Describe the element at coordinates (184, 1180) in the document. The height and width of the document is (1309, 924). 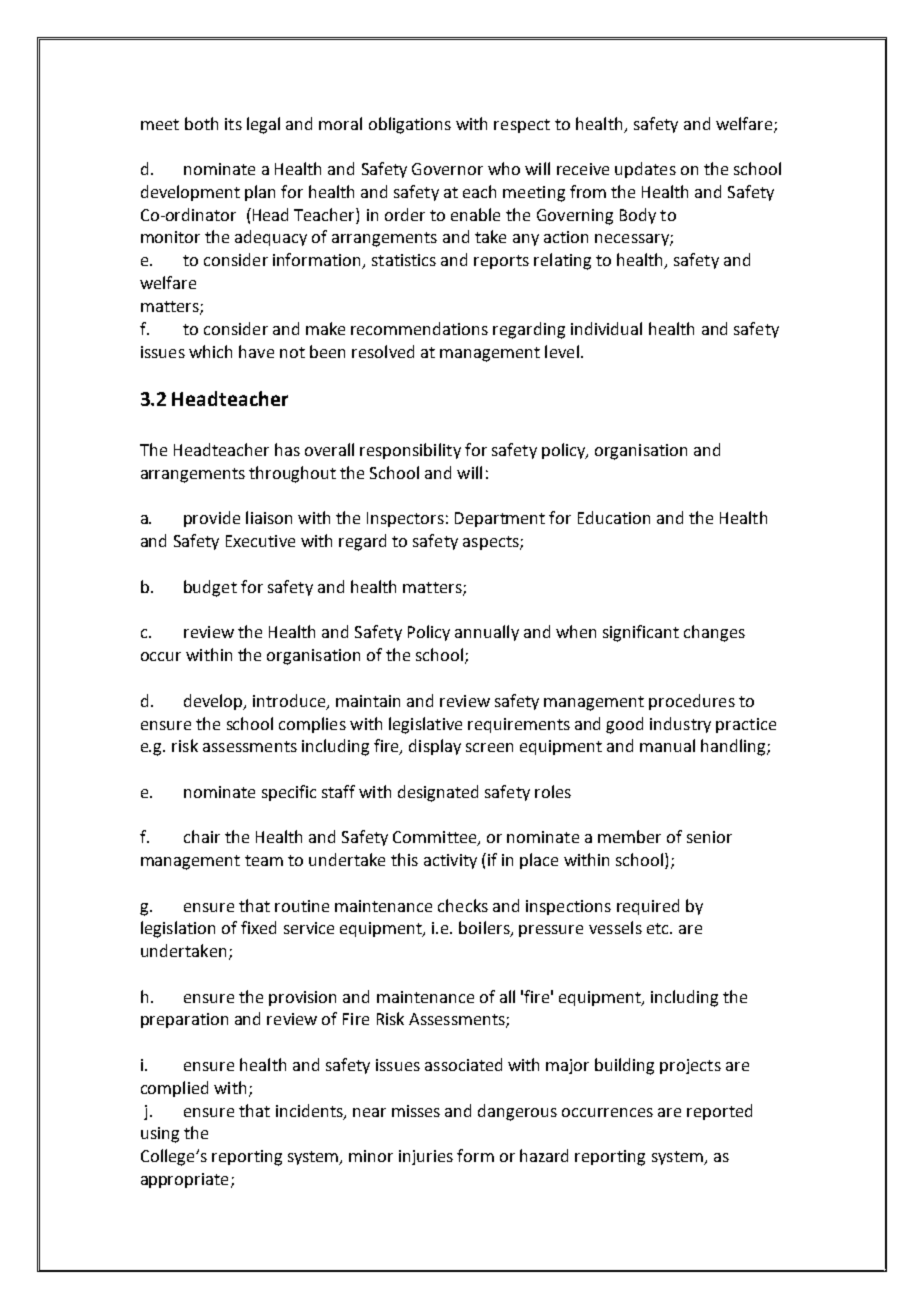
I see `appropriate` at that location.
